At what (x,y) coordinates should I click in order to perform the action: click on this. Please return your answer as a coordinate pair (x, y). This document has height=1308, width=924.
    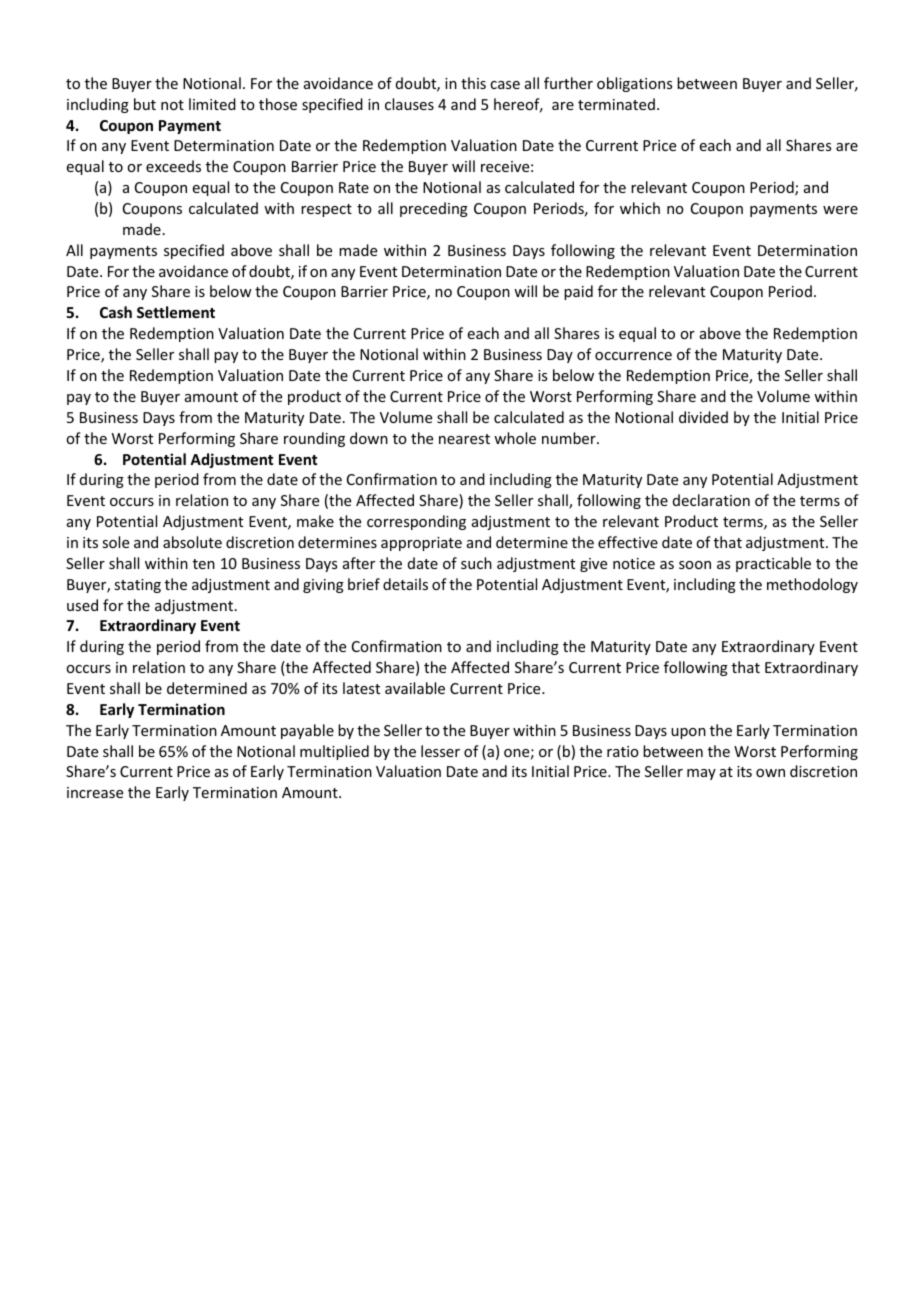
    Looking at the image, I should click on (473, 83).
